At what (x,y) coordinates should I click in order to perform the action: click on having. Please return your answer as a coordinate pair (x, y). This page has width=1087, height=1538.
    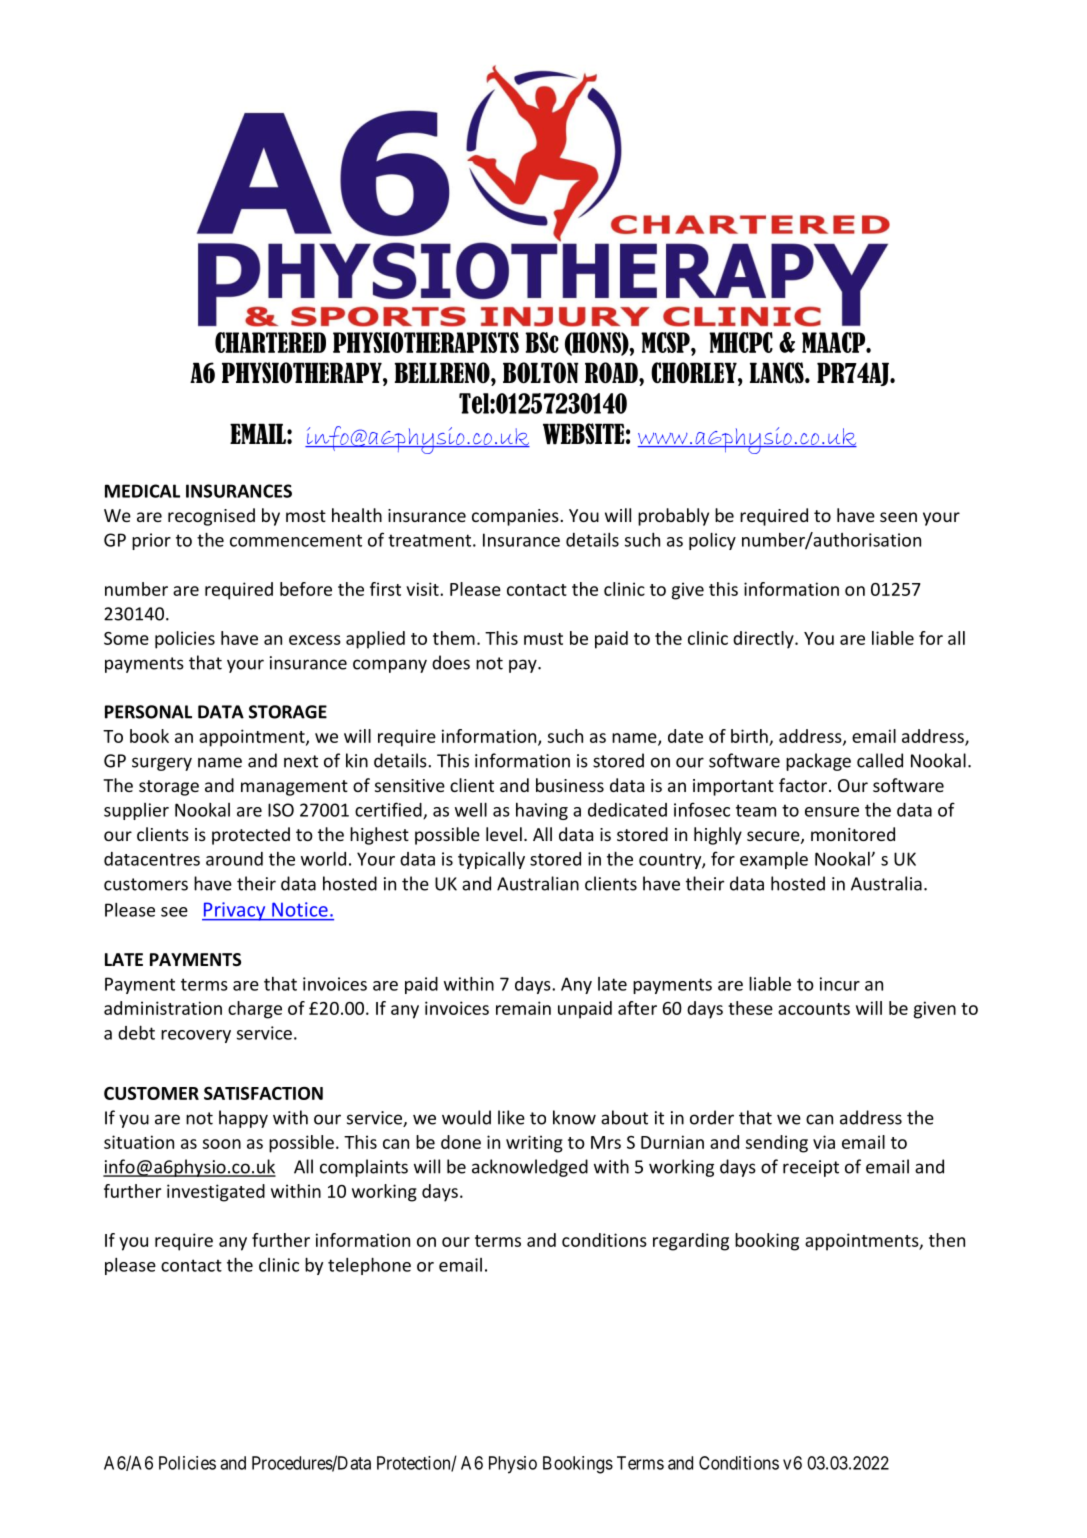
    Looking at the image, I should click on (542, 811).
